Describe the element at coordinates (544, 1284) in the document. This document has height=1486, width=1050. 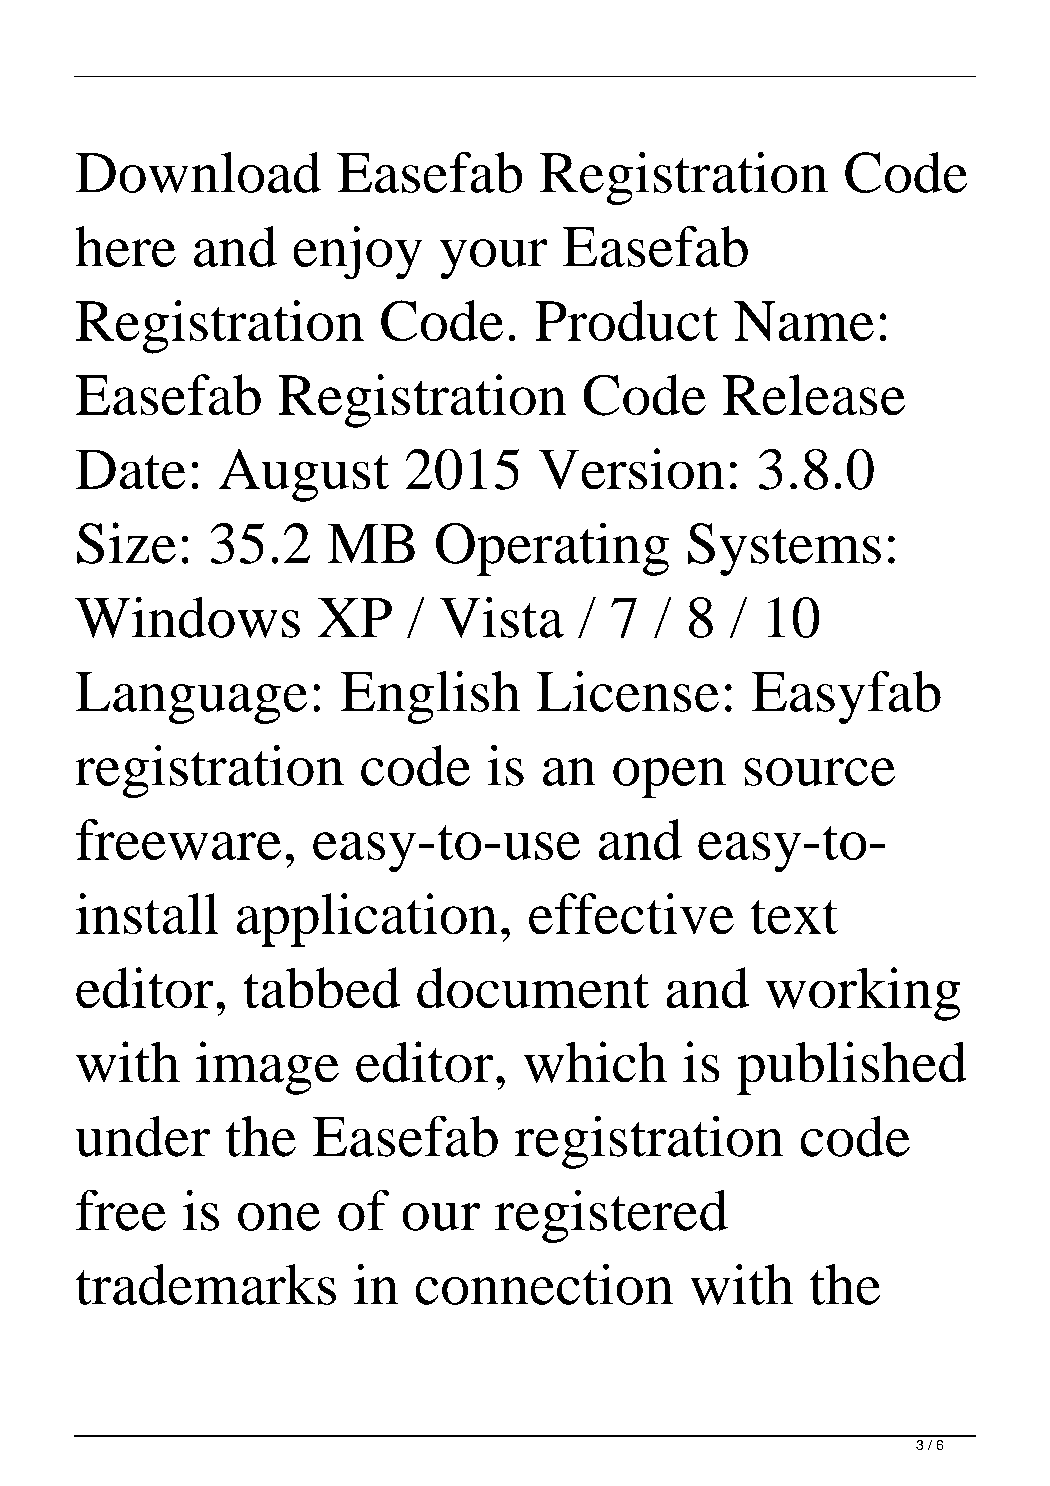
I see `connection` at that location.
